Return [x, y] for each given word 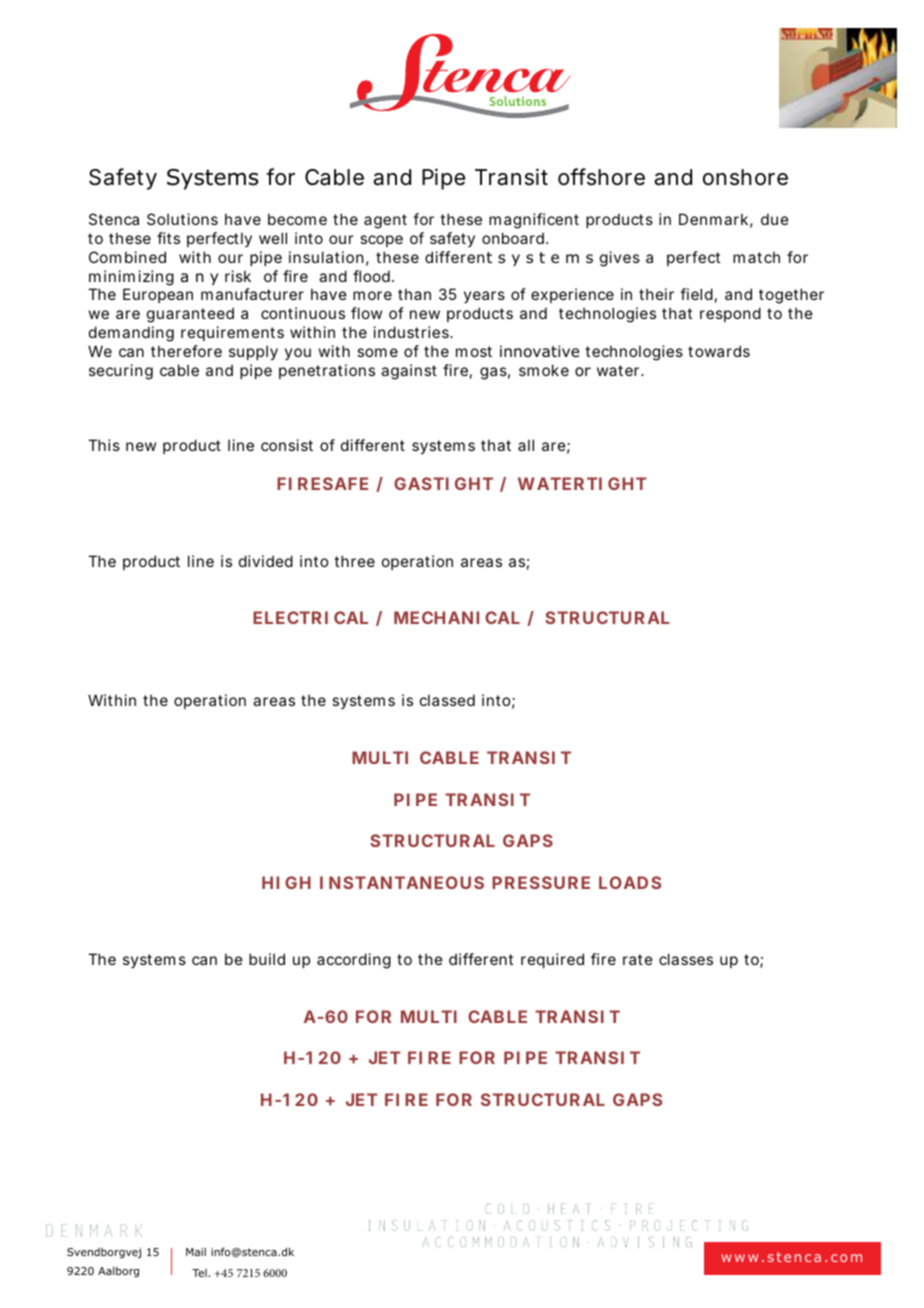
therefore [186, 351]
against [409, 372]
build [267, 959]
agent [385, 221]
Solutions [182, 219]
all [526, 445]
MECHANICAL [457, 617]
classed [447, 700]
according [354, 961]
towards [719, 351]
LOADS [630, 882]
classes [686, 959]
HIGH [286, 882]
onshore [745, 177]
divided [266, 561]
